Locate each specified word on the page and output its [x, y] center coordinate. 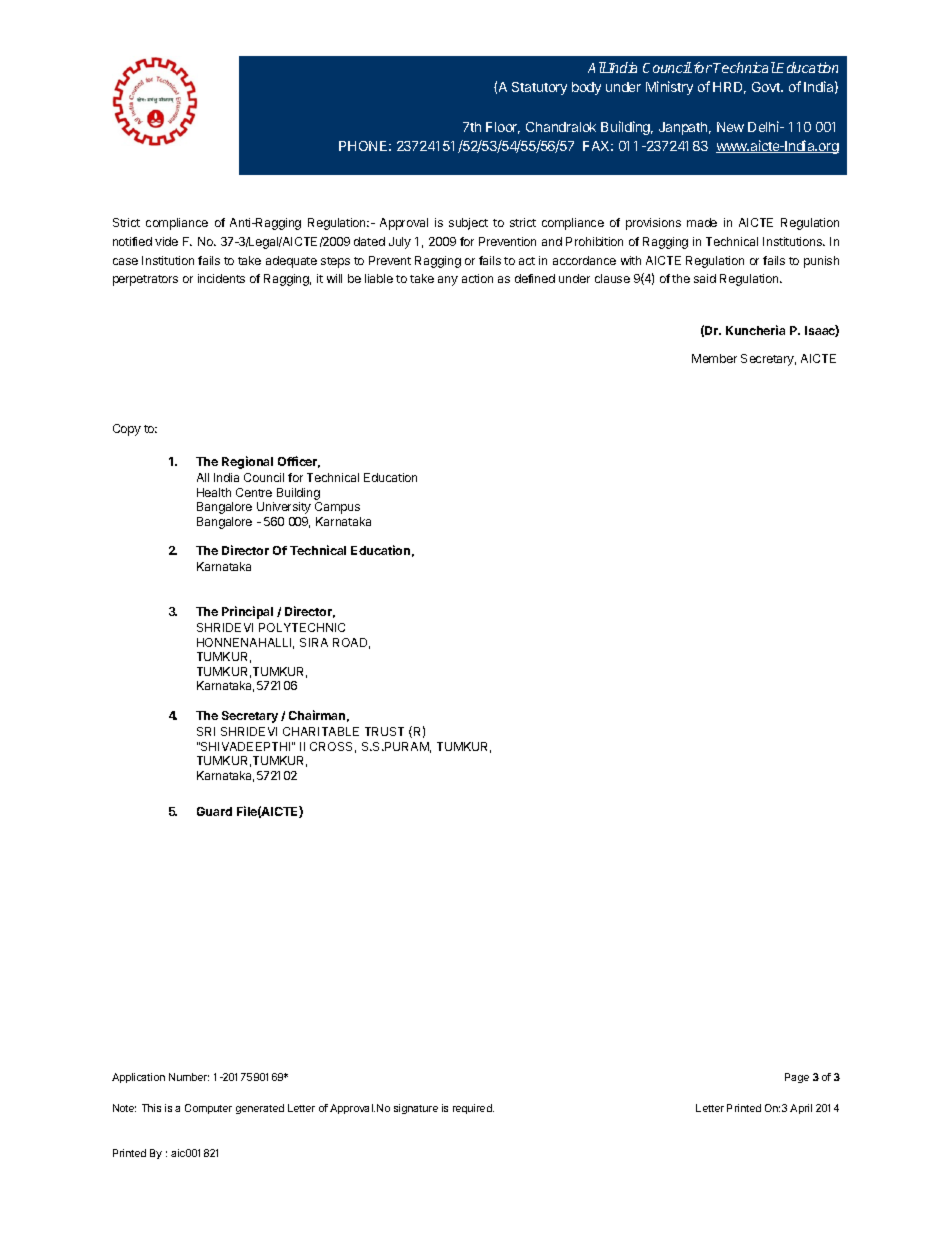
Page [797, 1078]
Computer [208, 1109]
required [473, 1109]
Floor [503, 128]
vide [166, 241]
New [730, 127]
